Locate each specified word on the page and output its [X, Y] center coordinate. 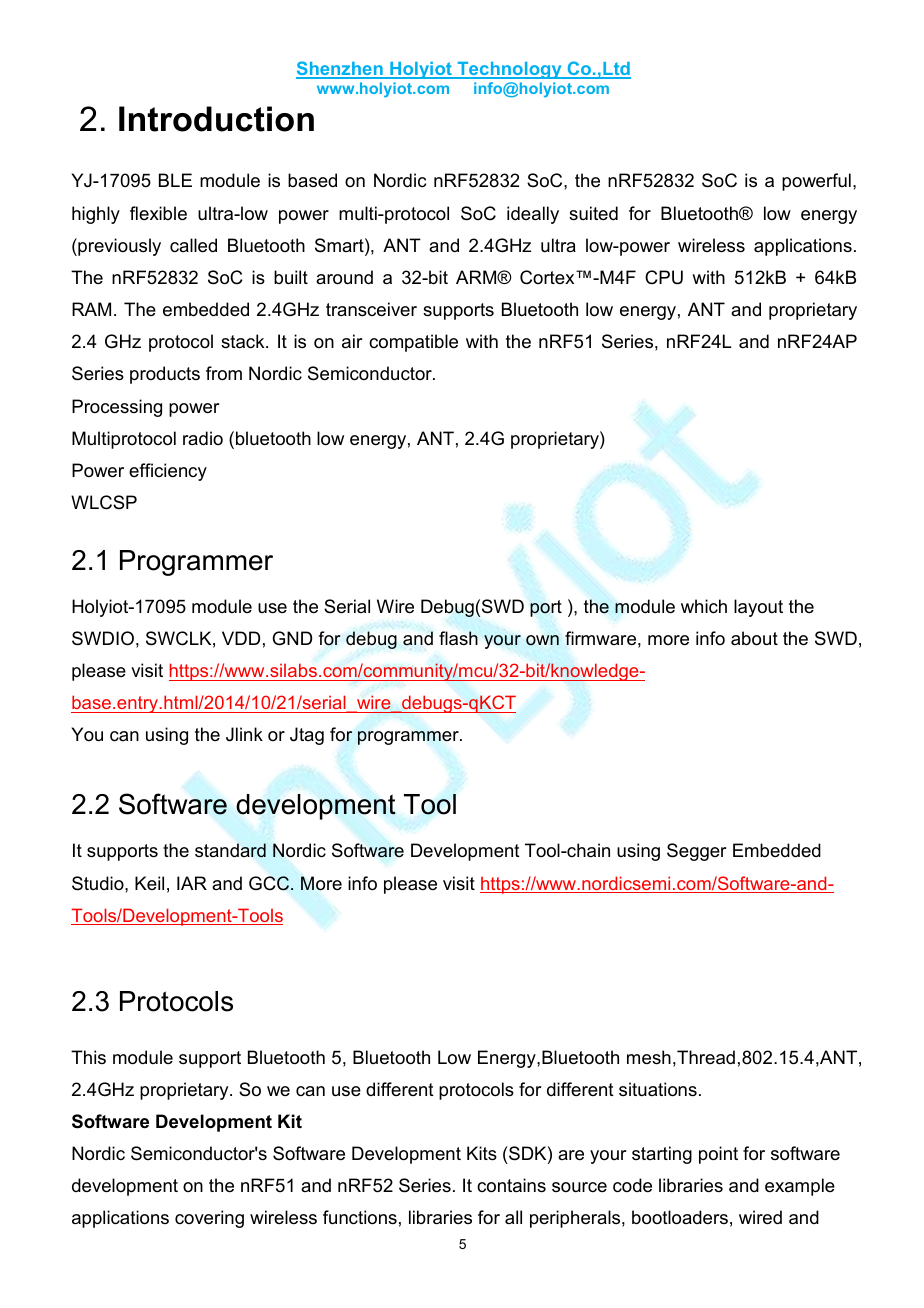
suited [593, 213]
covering [209, 1219]
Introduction [216, 119]
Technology [509, 70]
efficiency [168, 472]
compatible [413, 343]
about [754, 638]
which [704, 606]
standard [230, 850]
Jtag [307, 736]
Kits [482, 1153]
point [718, 1155]
